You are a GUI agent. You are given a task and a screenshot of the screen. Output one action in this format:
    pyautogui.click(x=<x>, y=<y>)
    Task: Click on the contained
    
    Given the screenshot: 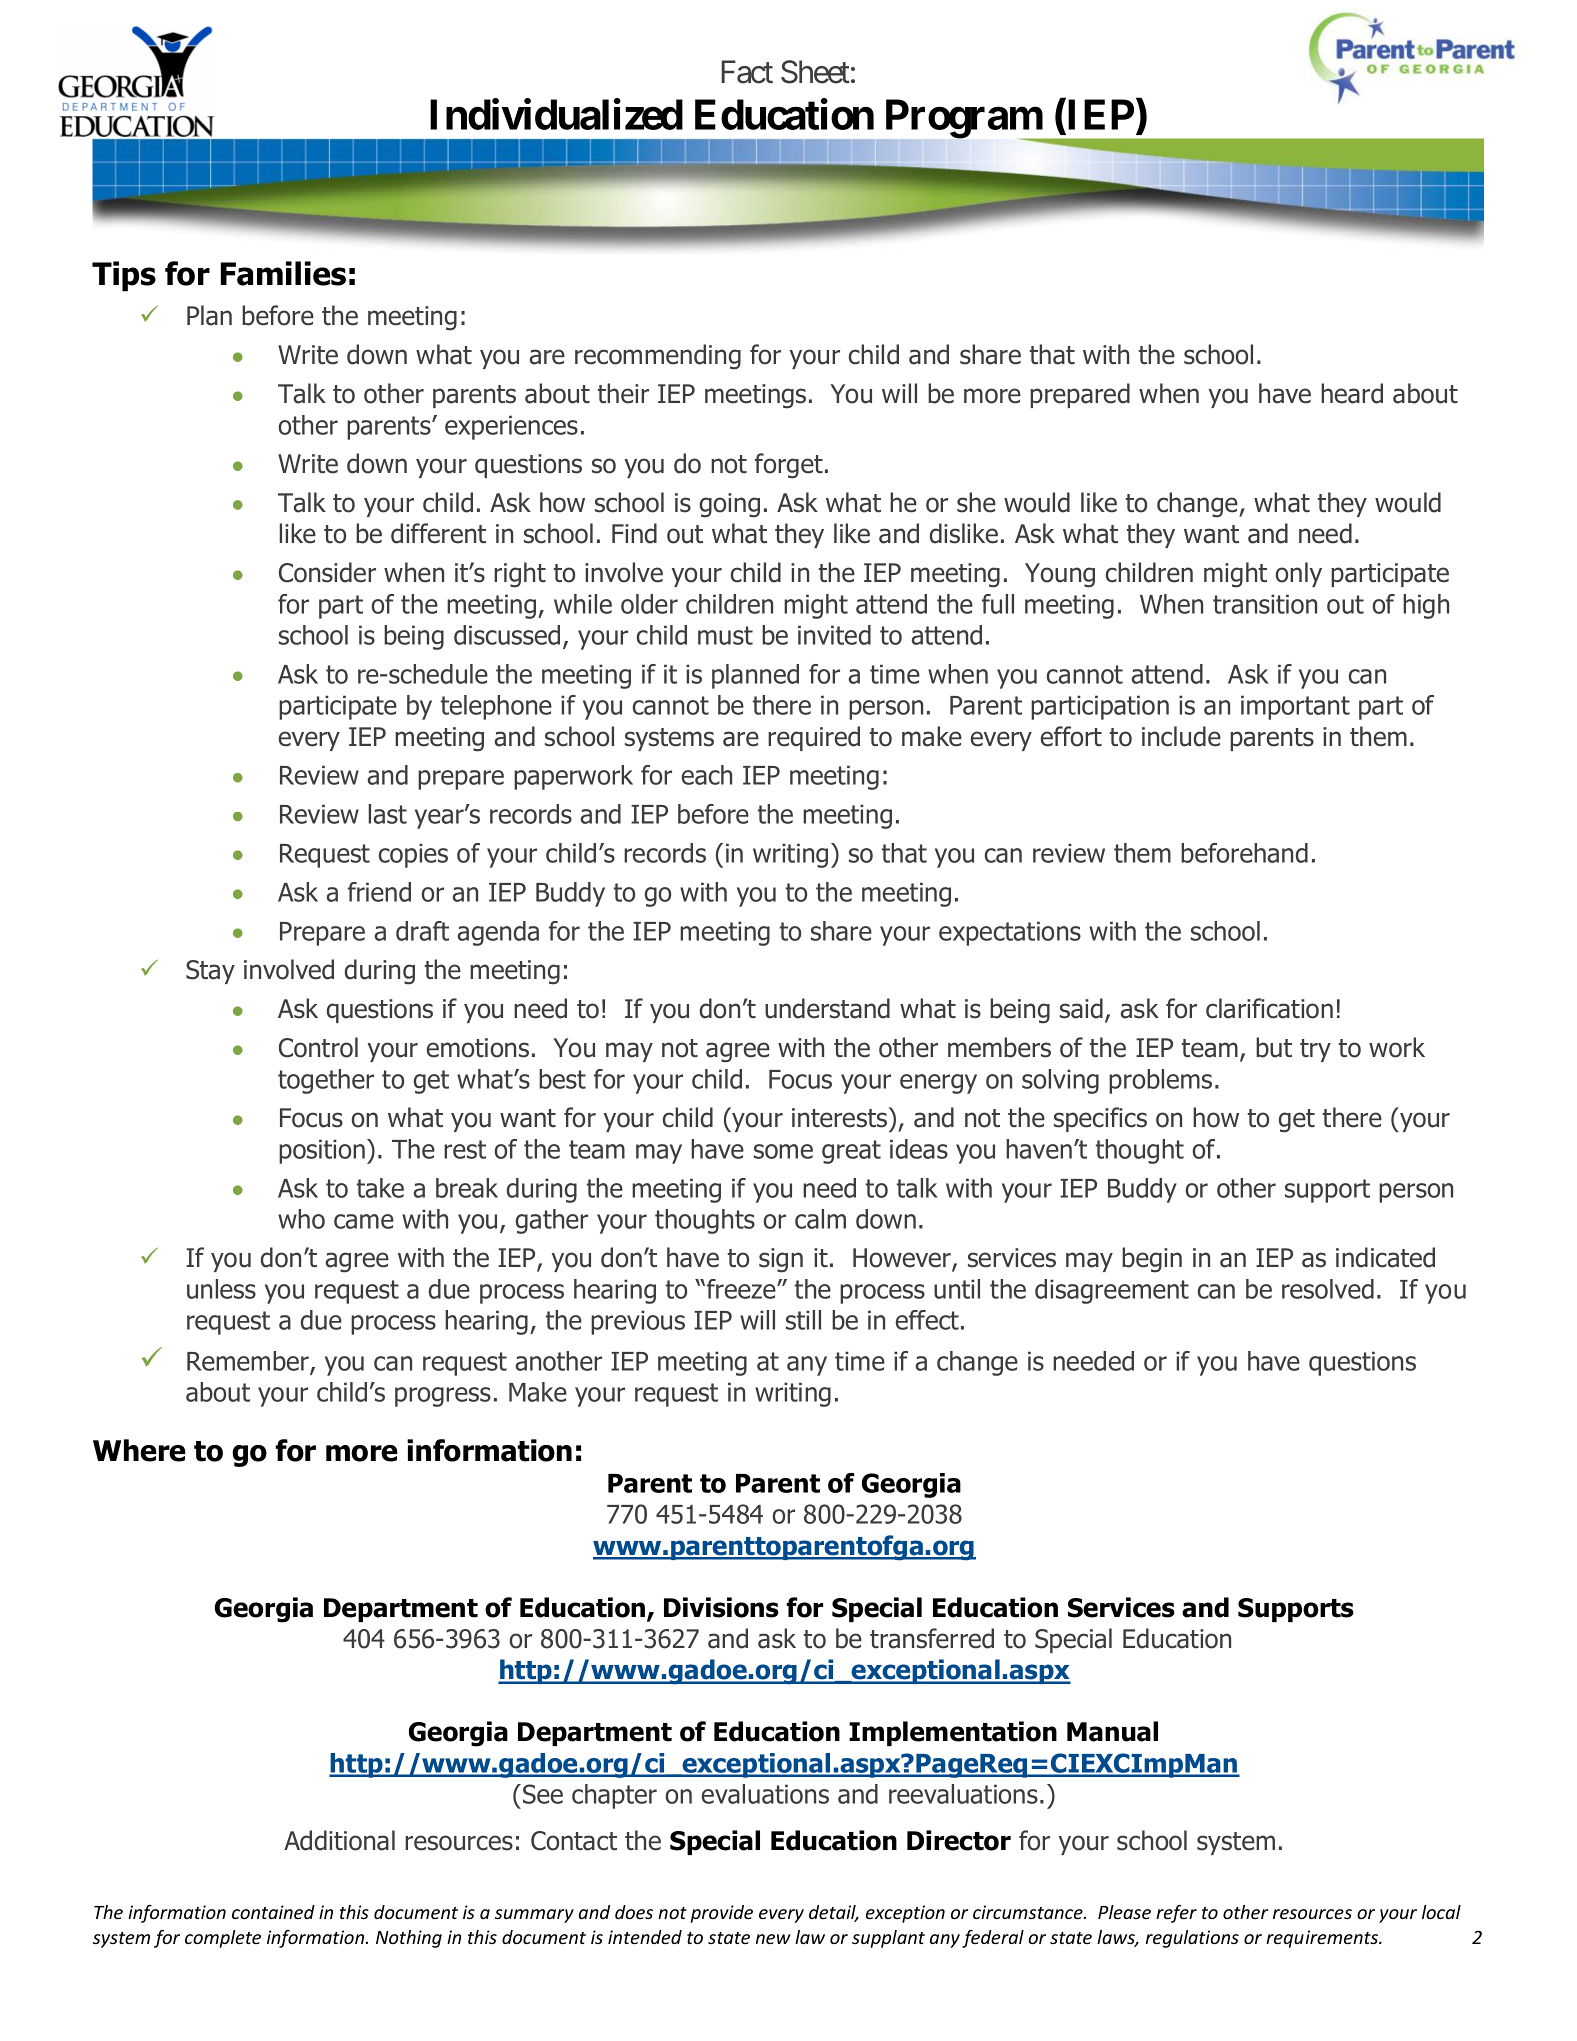 What is the action you would take?
    pyautogui.click(x=273, y=1912)
